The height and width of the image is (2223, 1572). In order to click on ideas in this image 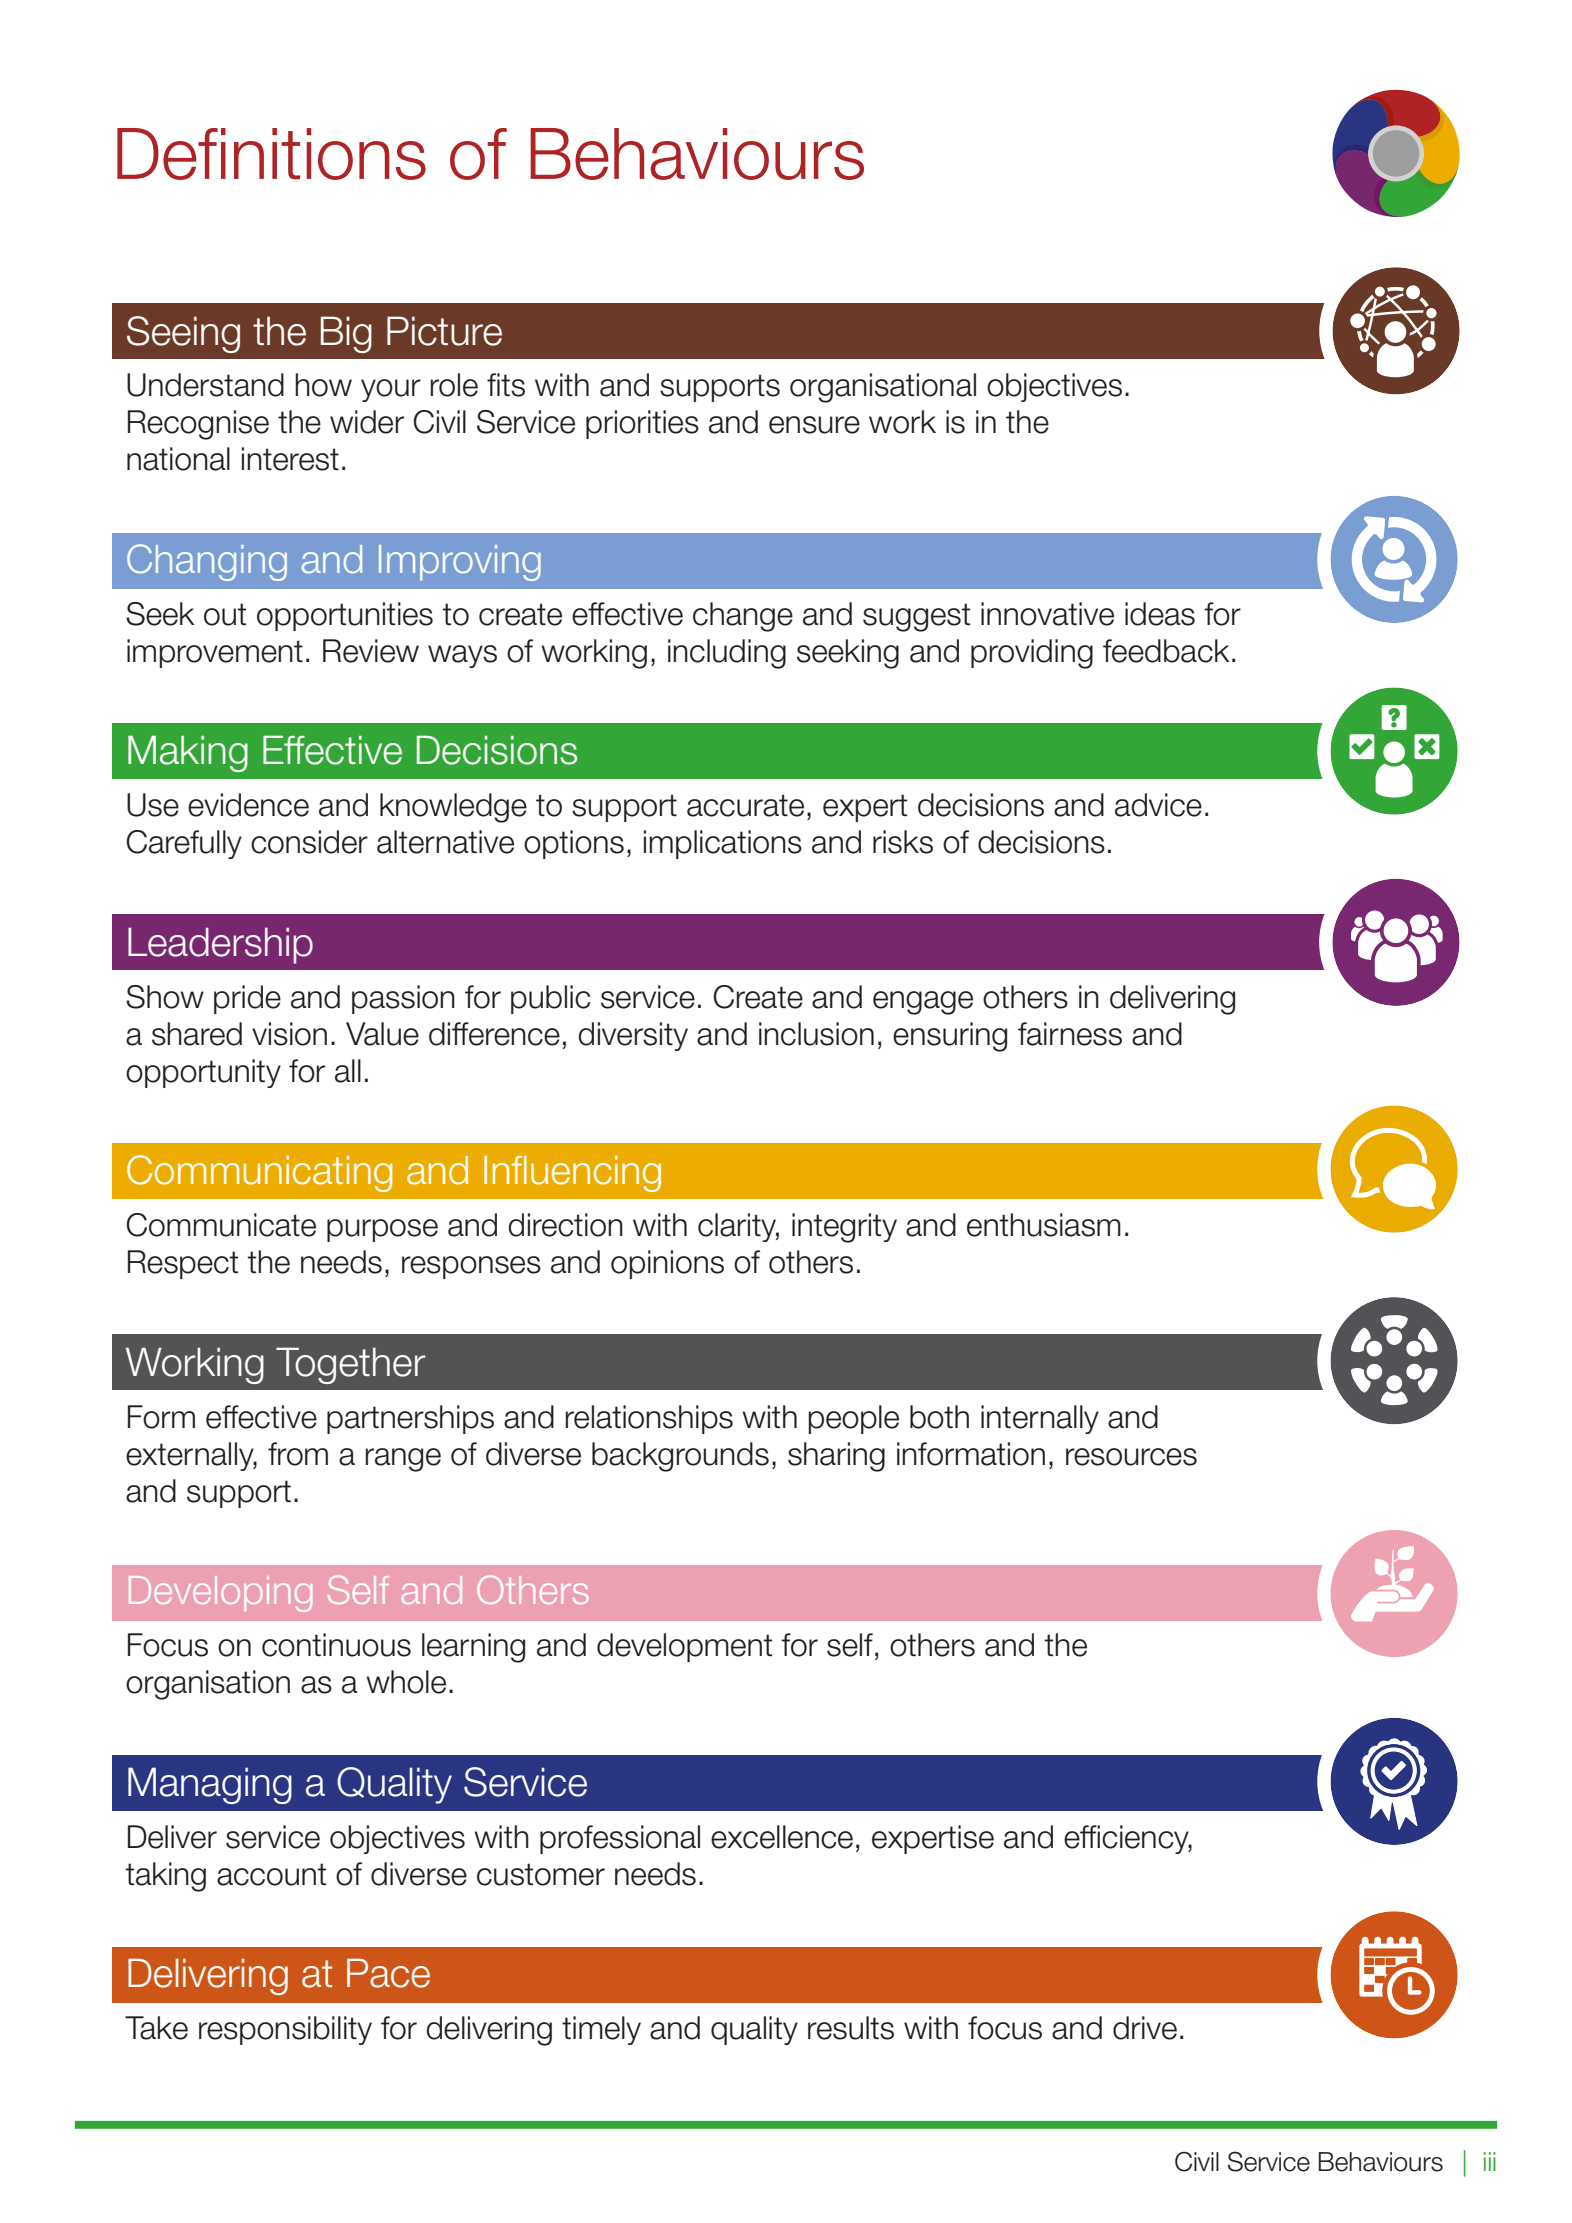, I will do `click(1160, 614)`.
